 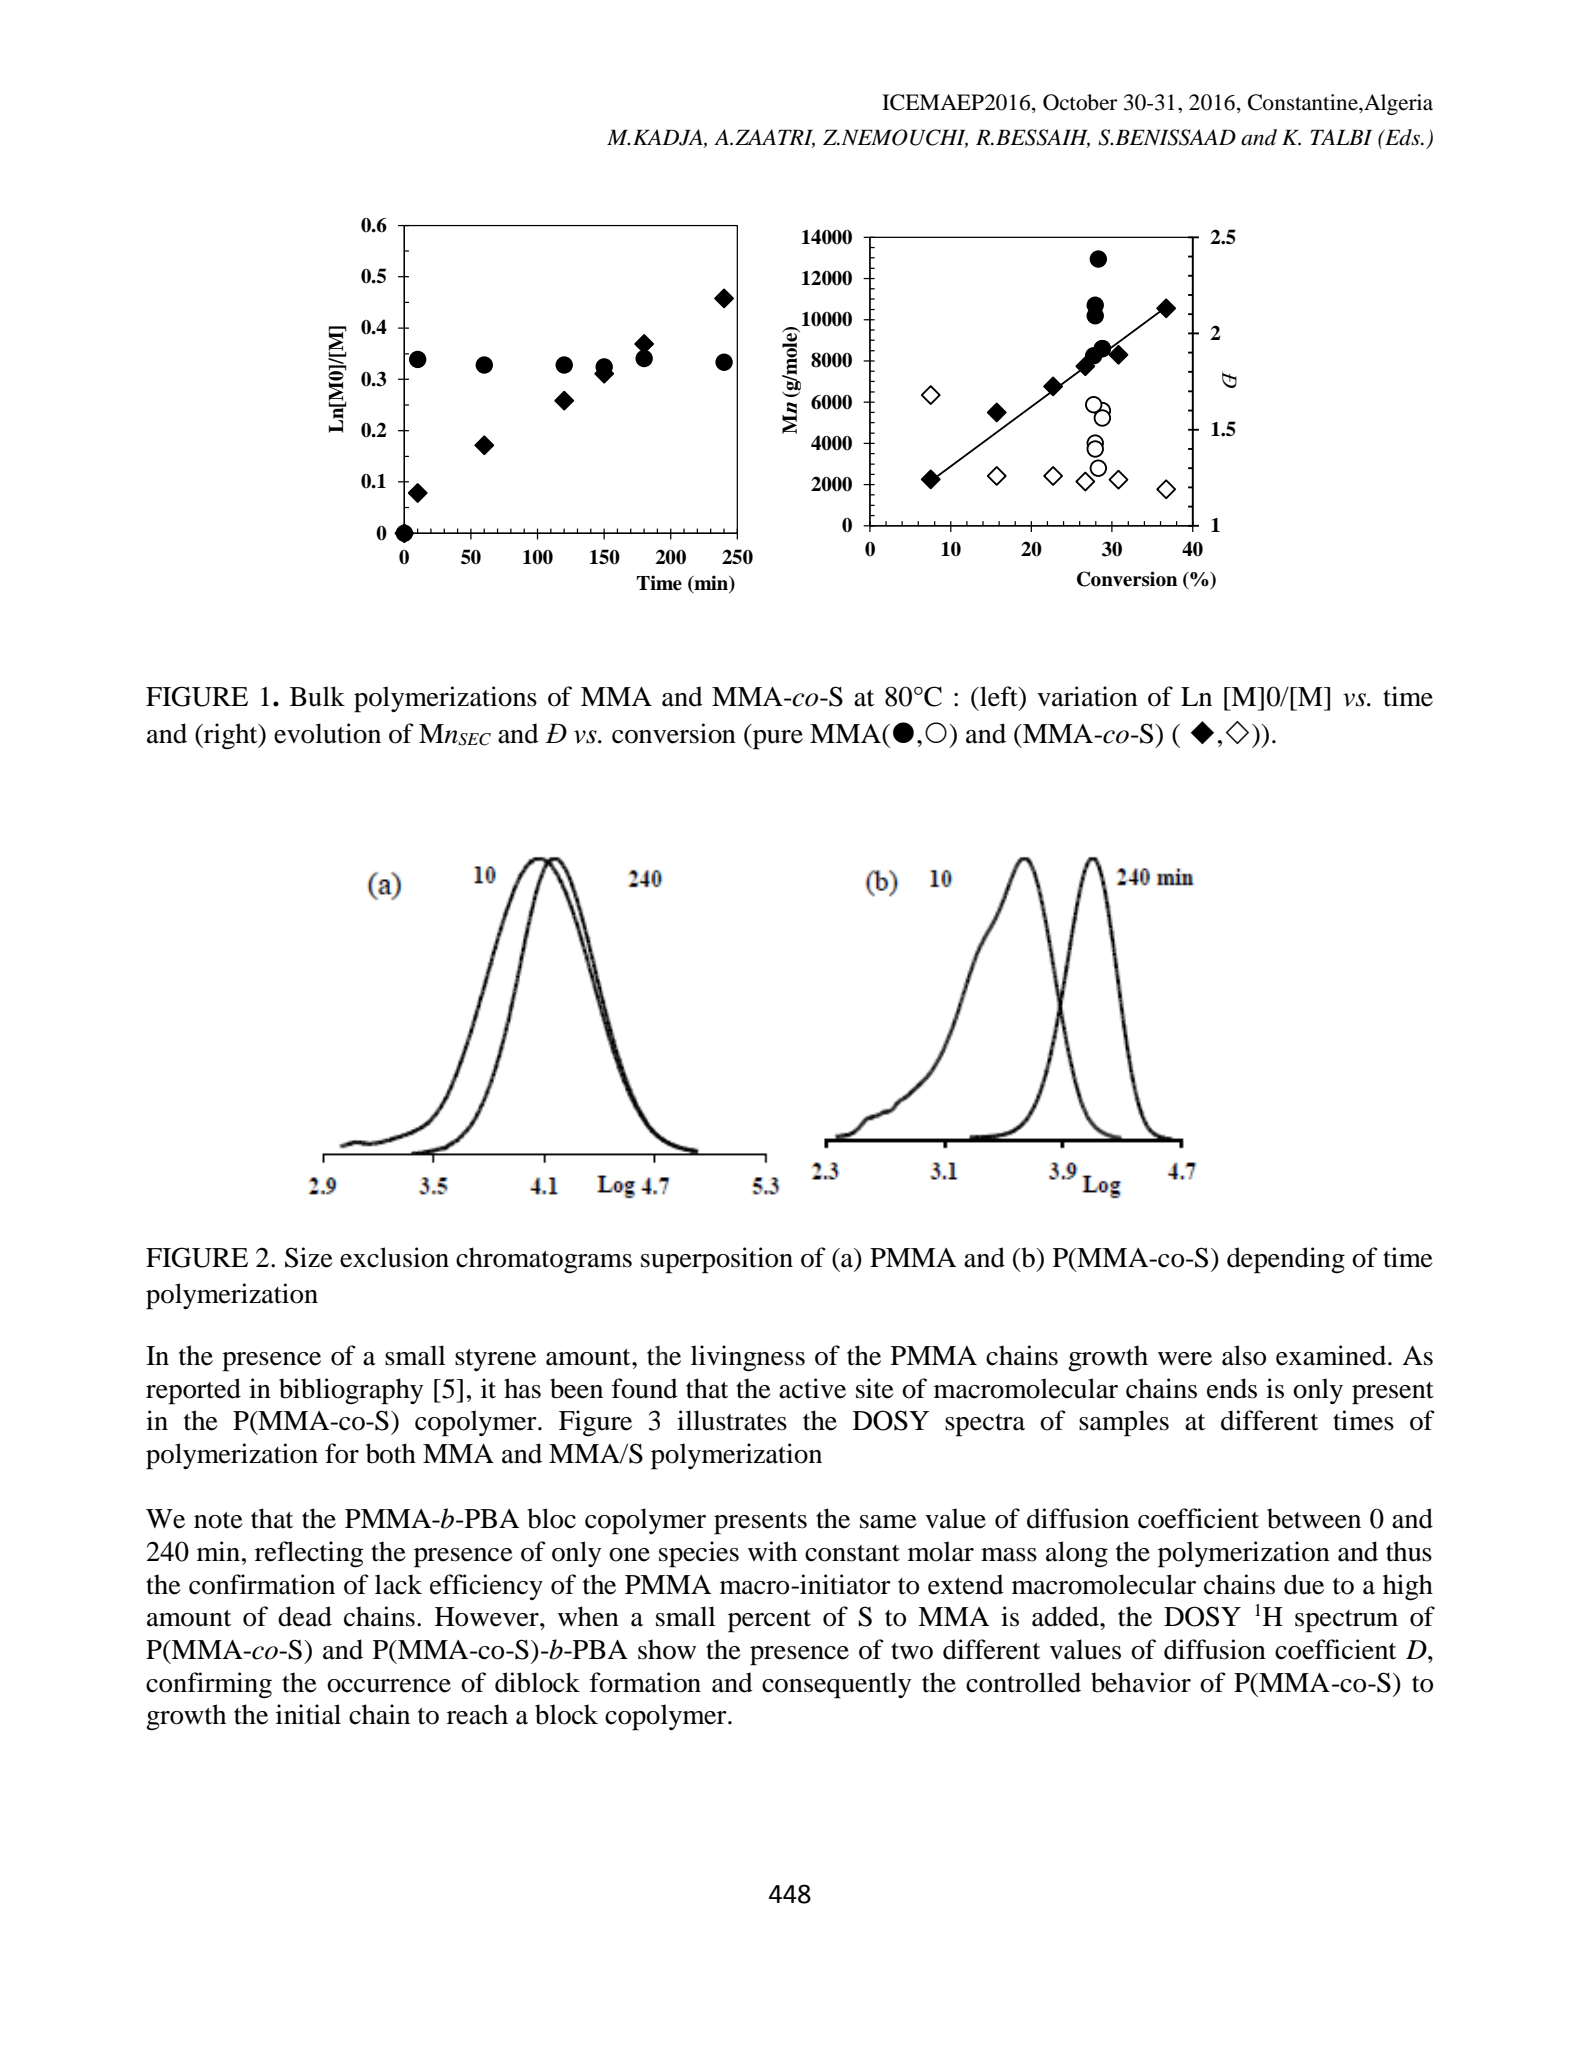 What do you see at coordinates (389, 1686) in the screenshot?
I see `occurrence` at bounding box center [389, 1686].
